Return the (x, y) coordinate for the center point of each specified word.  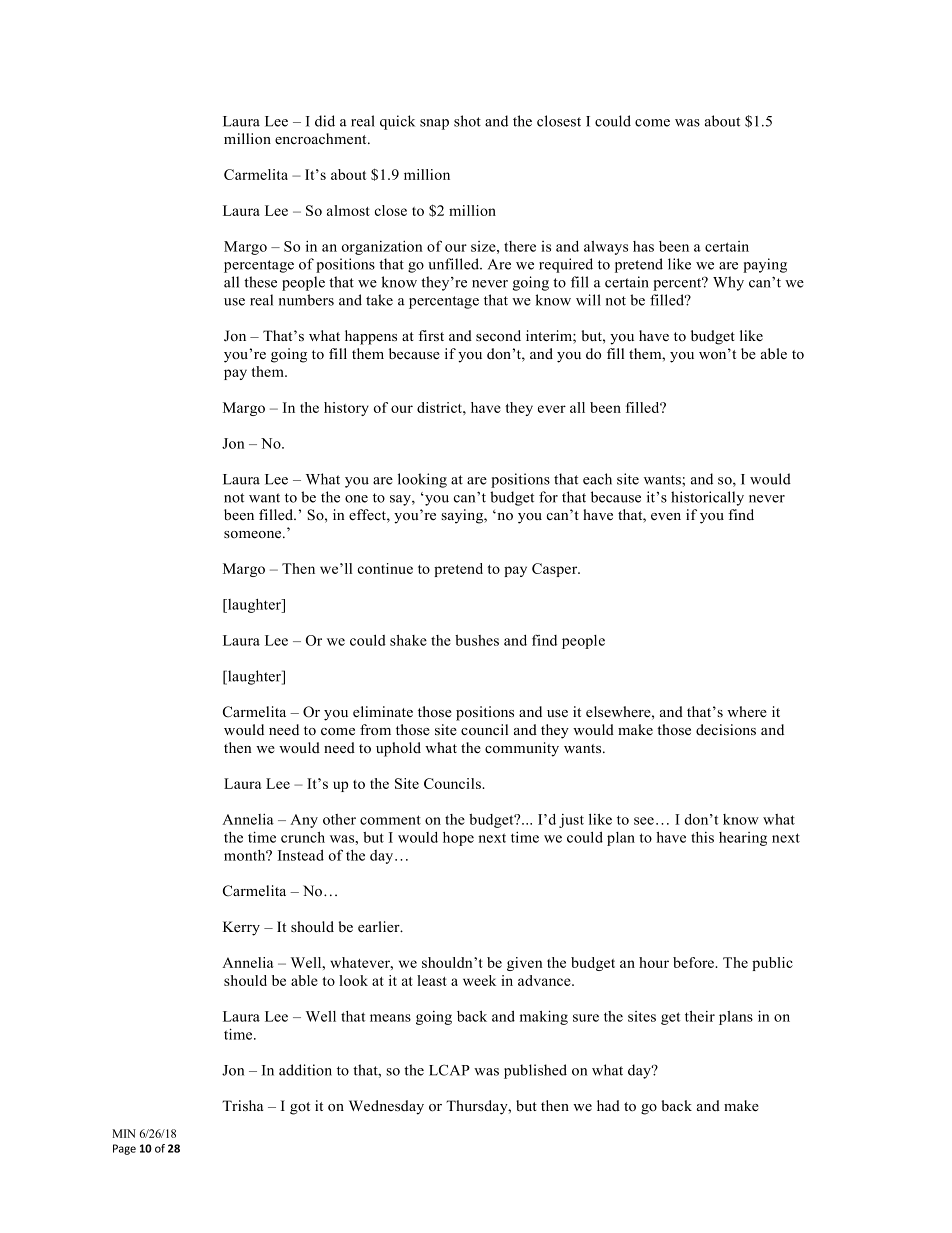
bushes (477, 640)
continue (385, 568)
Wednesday (386, 1107)
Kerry (241, 928)
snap (434, 124)
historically (707, 498)
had (608, 1105)
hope (458, 839)
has (643, 246)
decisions (726, 730)
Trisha (242, 1106)
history (346, 409)
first (431, 336)
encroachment (322, 138)
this (702, 837)
